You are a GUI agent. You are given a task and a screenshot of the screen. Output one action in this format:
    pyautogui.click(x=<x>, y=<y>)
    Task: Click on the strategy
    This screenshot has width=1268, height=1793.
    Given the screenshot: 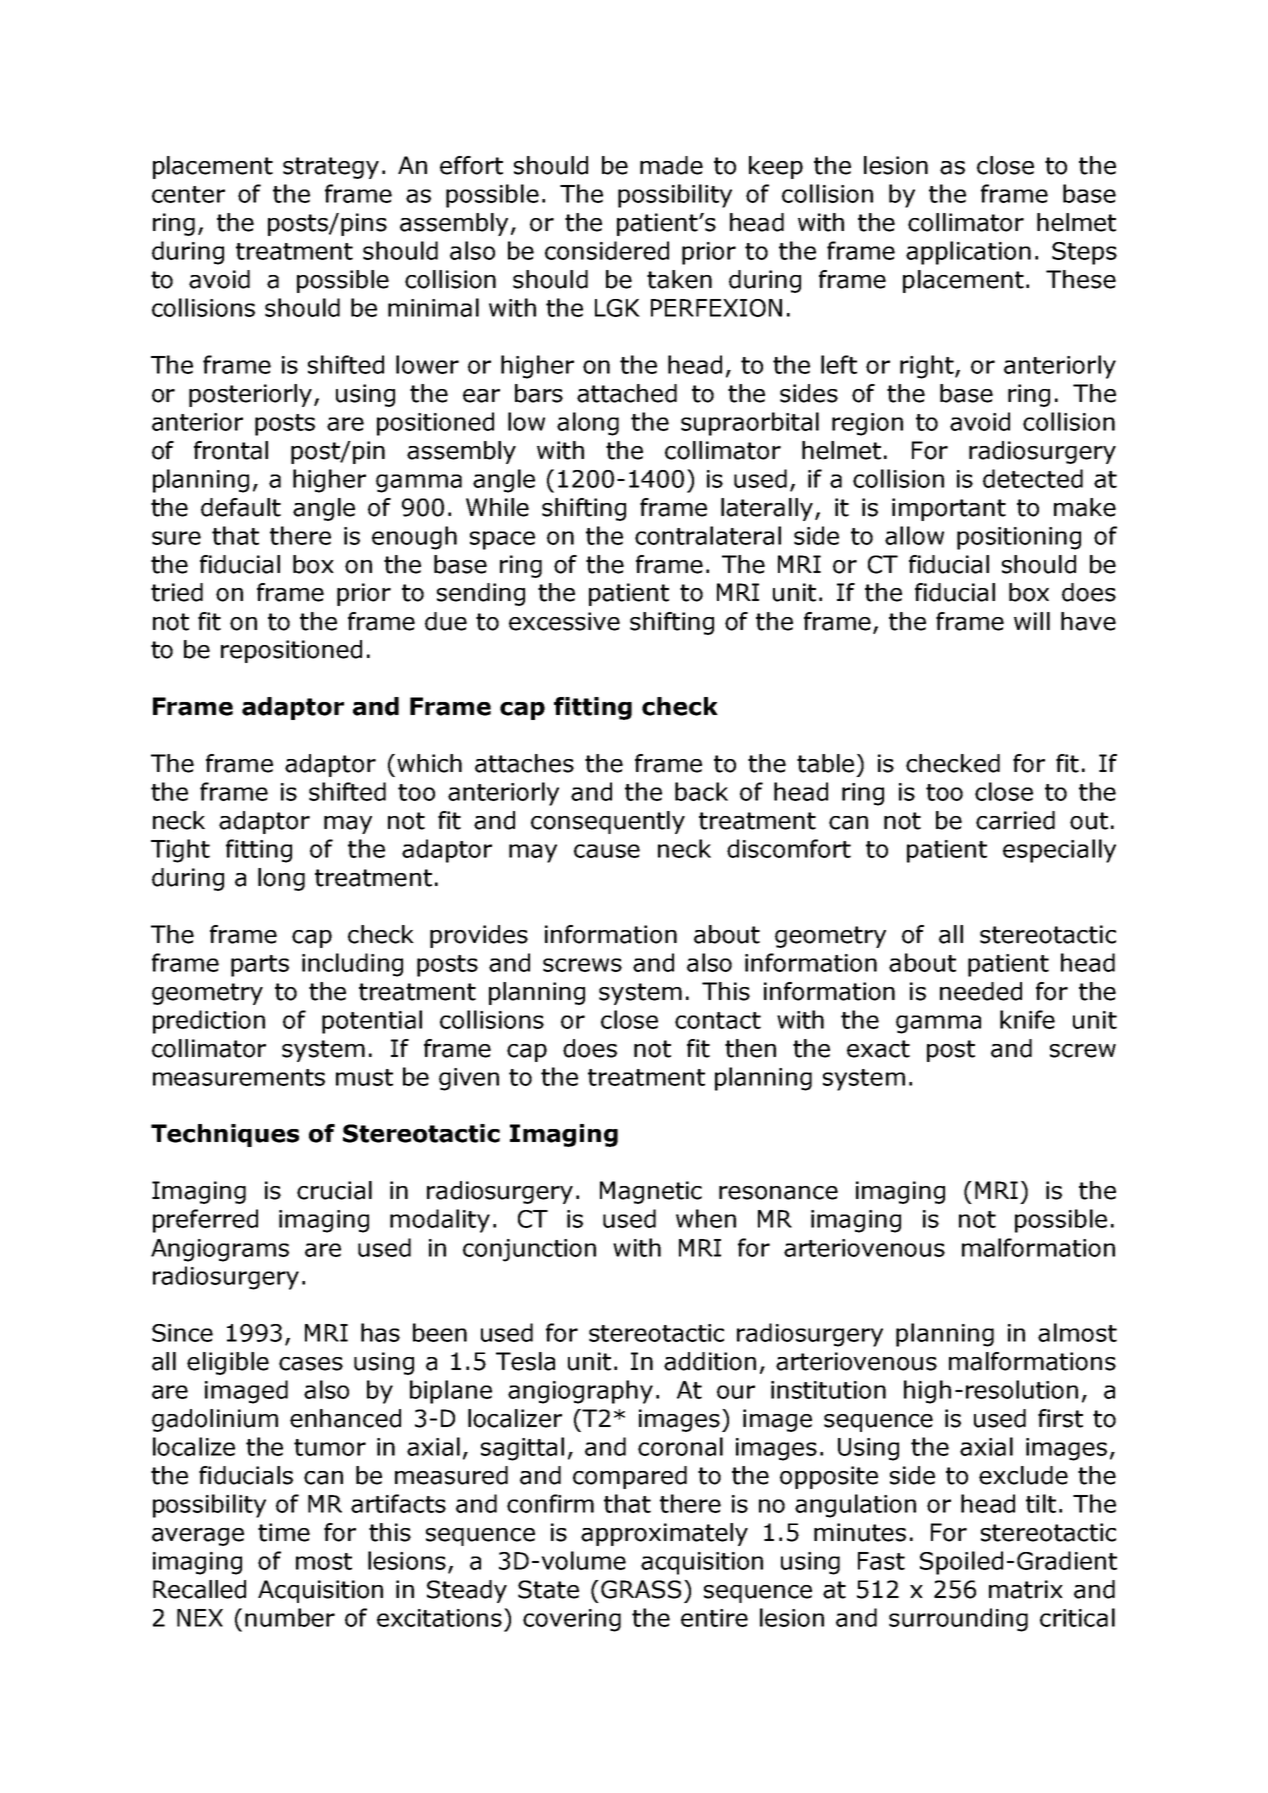 What is the action you would take?
    pyautogui.click(x=331, y=168)
